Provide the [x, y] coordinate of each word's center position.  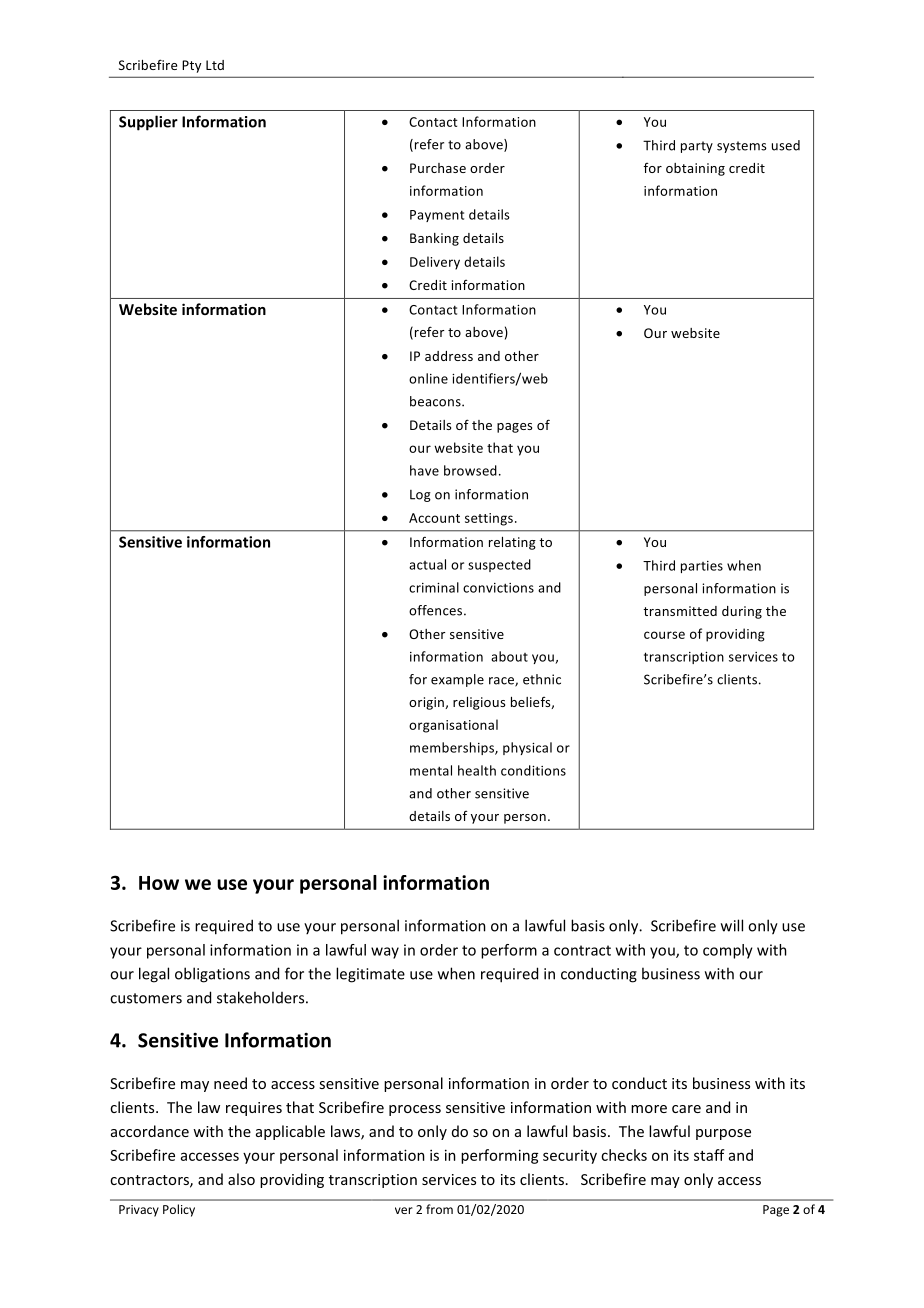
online [428, 378]
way [385, 953]
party [697, 147]
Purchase [438, 168]
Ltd [215, 65]
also [241, 1179]
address [449, 356]
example [457, 680]
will [732, 925]
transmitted [680, 611]
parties [702, 567]
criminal [434, 587]
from [439, 1209]
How [159, 883]
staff [709, 1155]
